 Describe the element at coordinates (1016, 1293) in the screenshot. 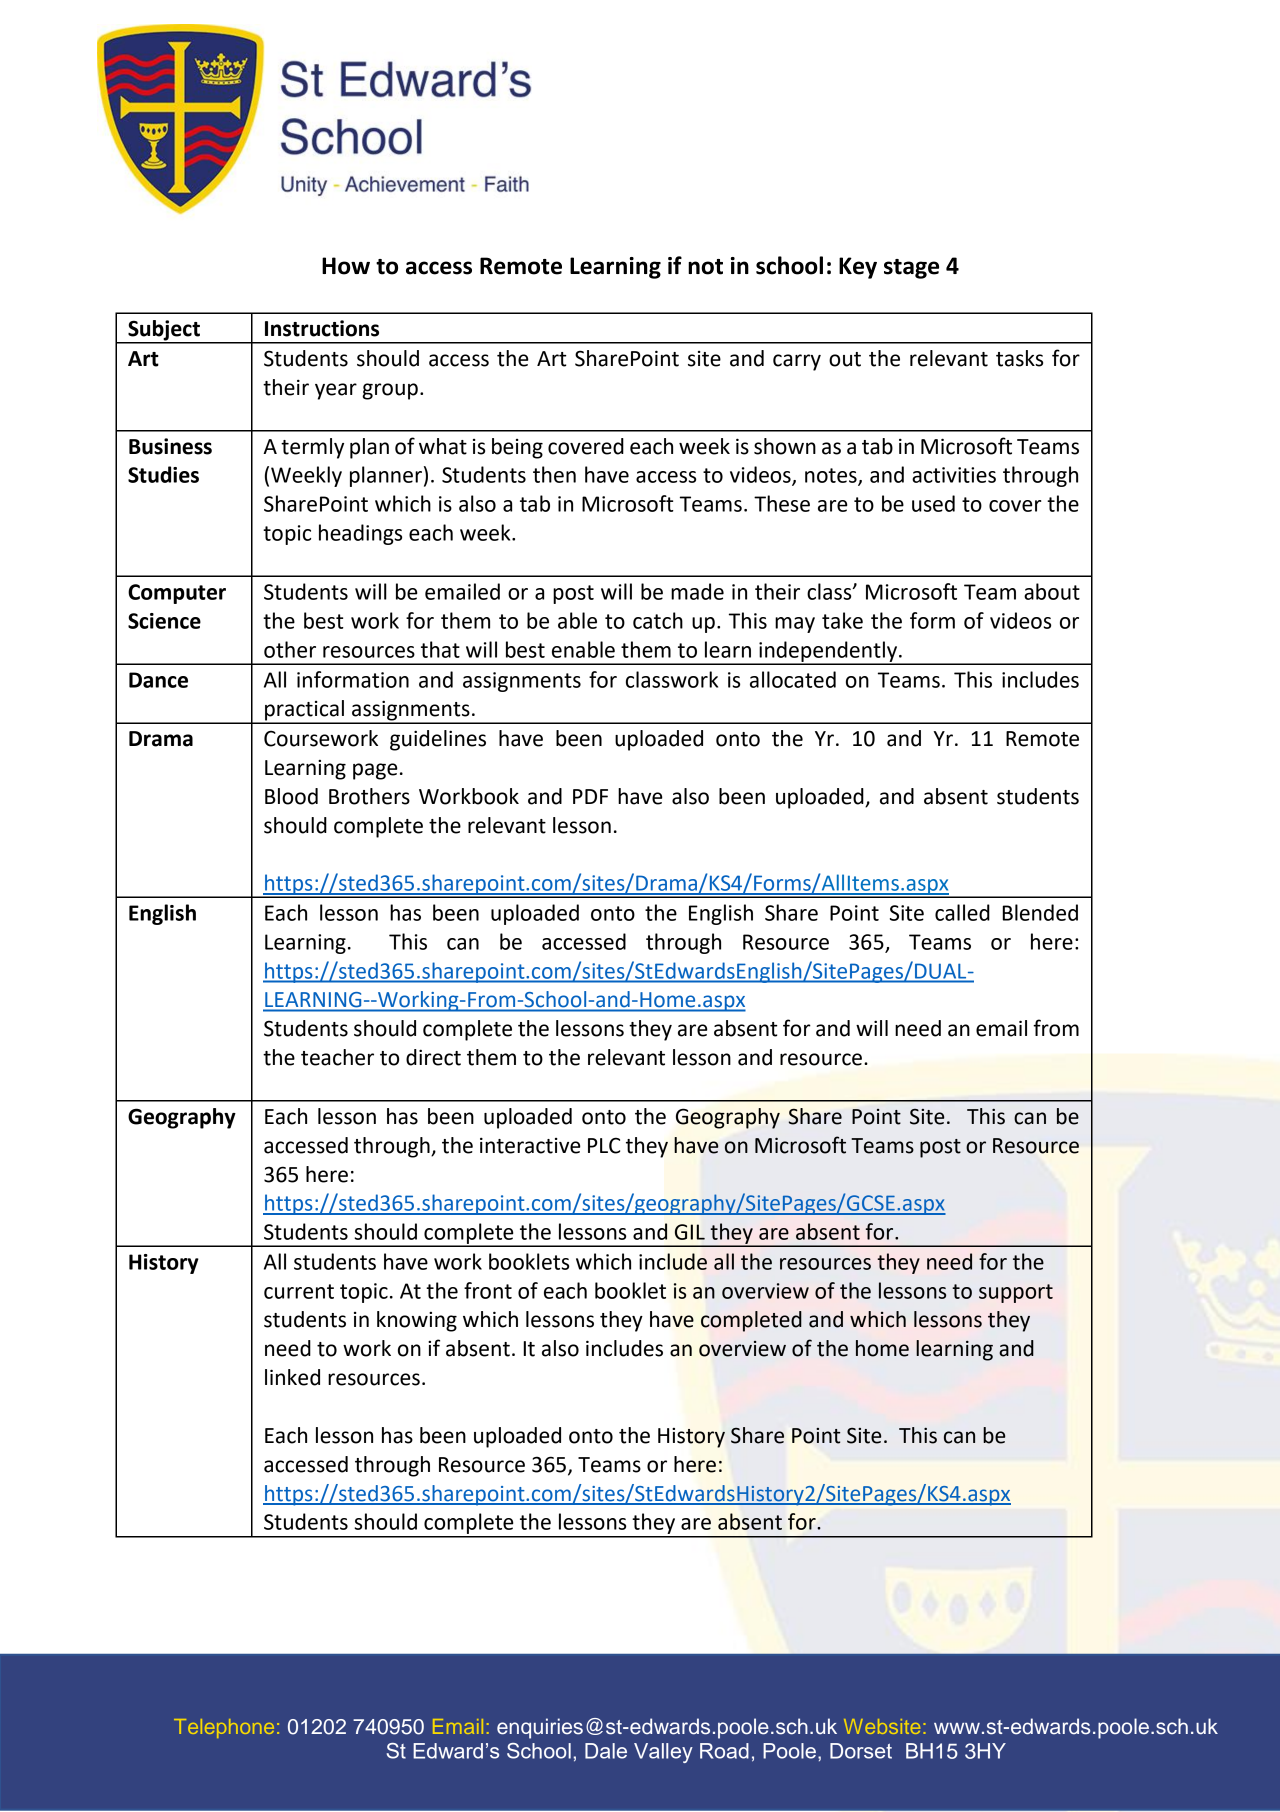

I see `support` at that location.
